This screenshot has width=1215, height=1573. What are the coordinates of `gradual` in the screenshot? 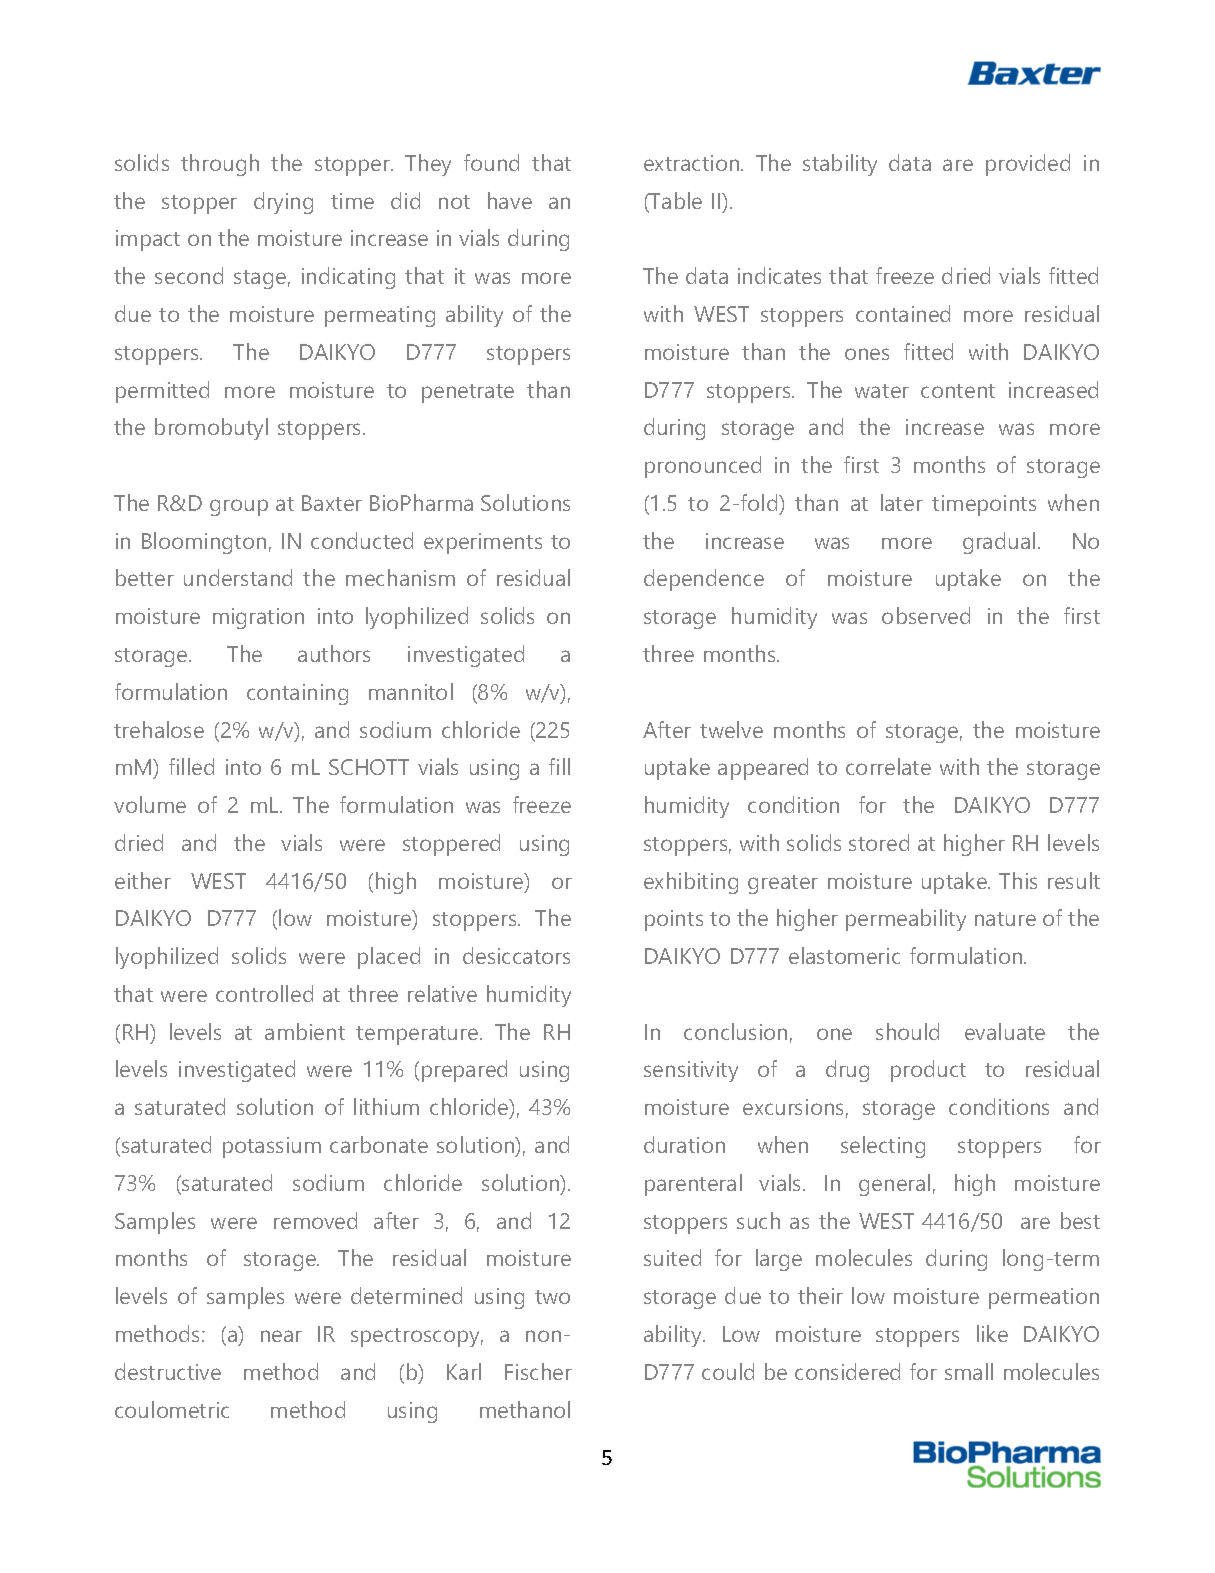 It's located at (999, 543).
